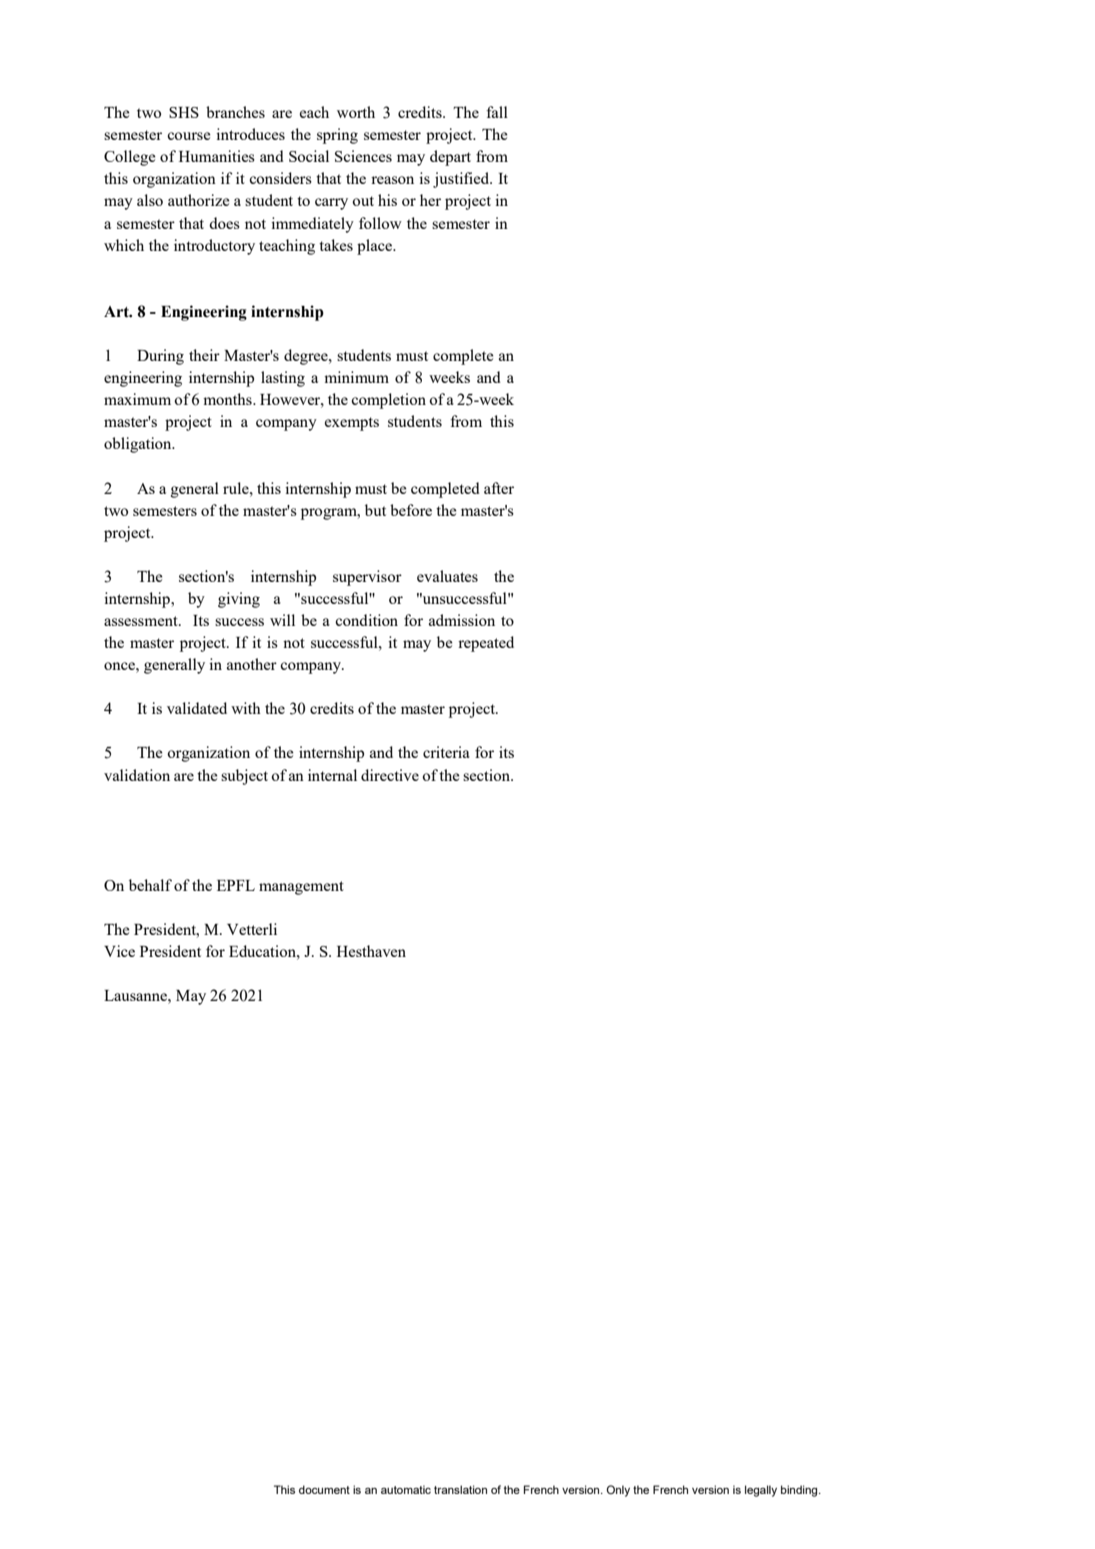 The image size is (1095, 1549). I want to click on depart, so click(450, 158).
